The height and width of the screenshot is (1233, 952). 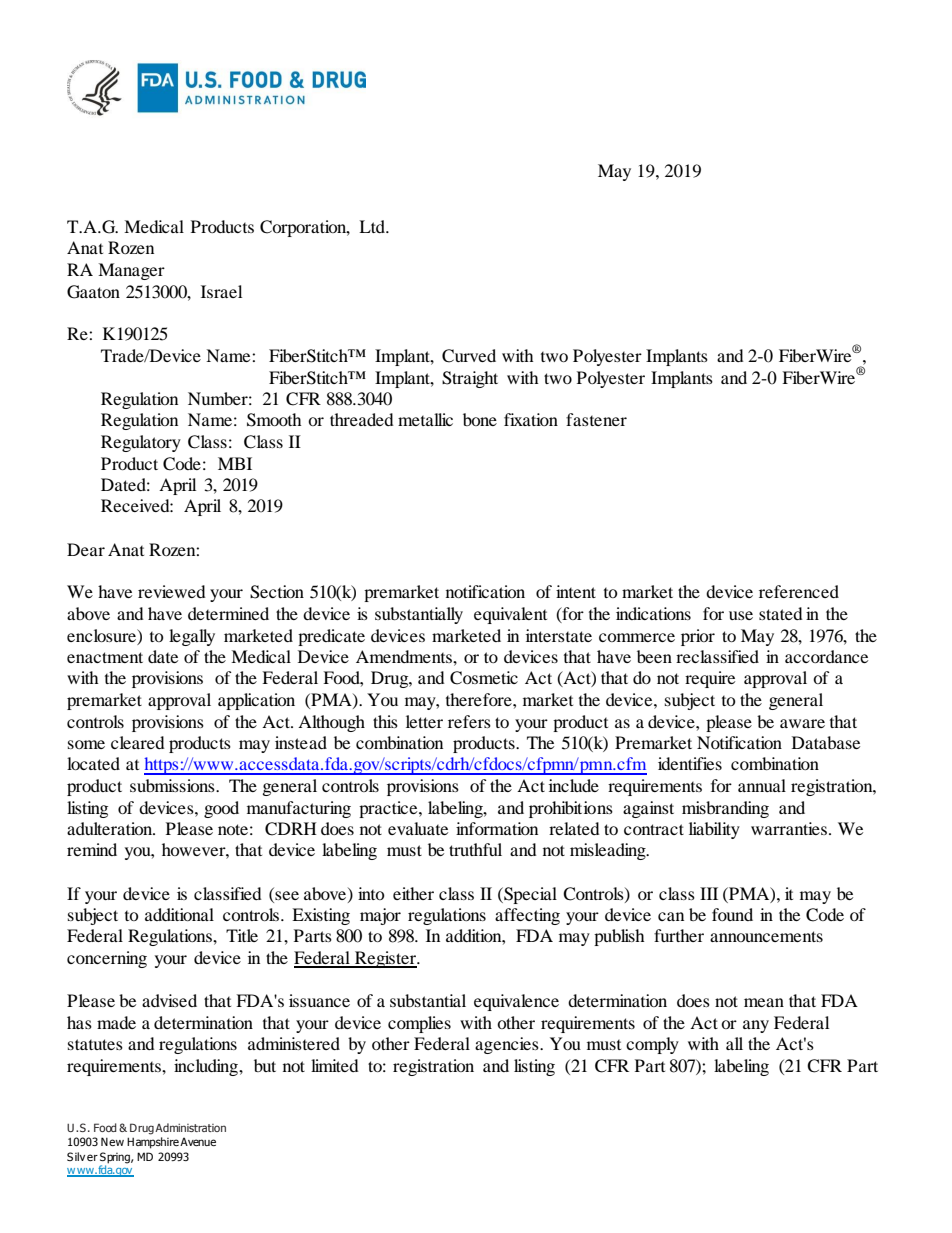 I want to click on Curved, so click(x=469, y=356).
